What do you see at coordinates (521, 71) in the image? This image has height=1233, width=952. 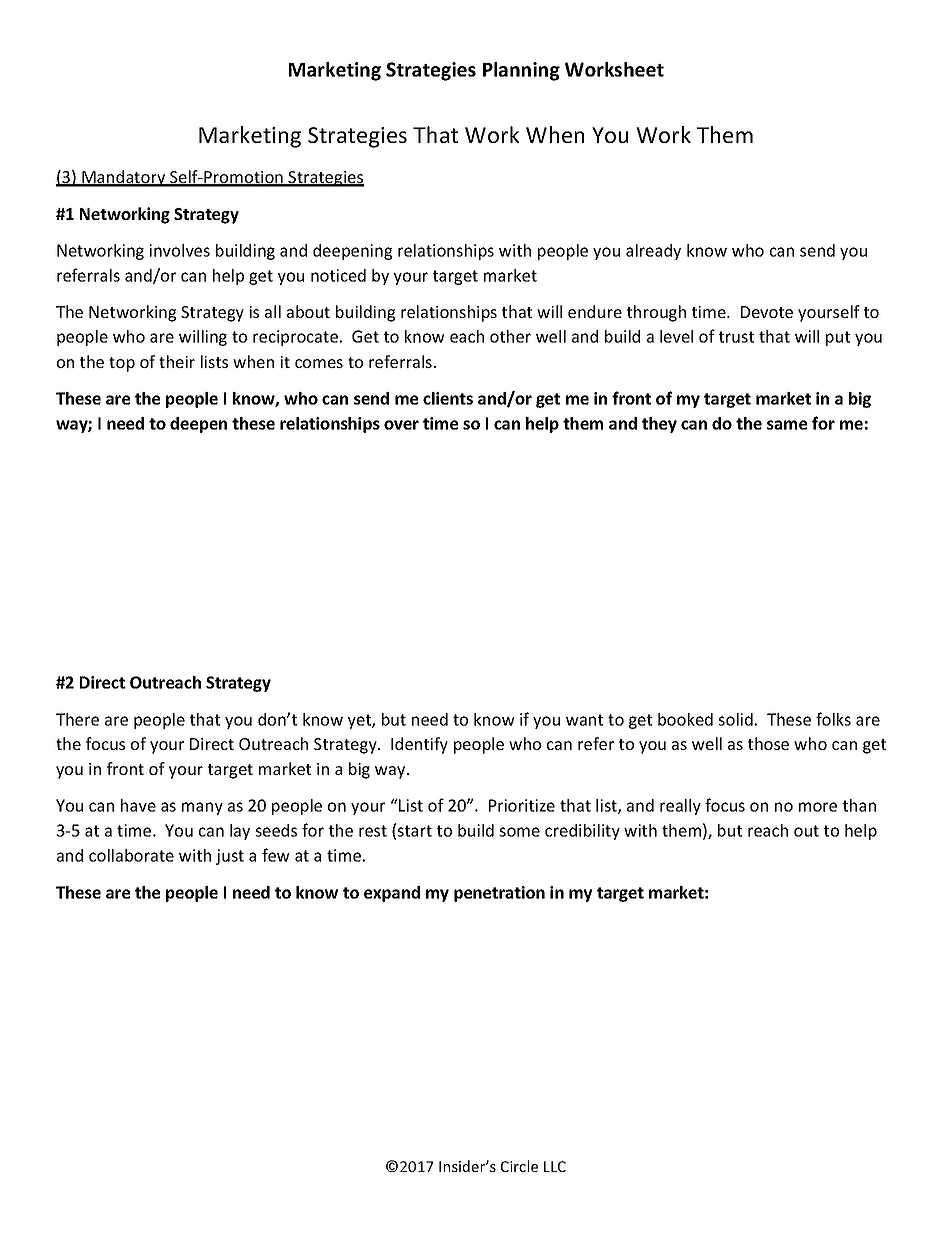 I see `Planning` at bounding box center [521, 71].
